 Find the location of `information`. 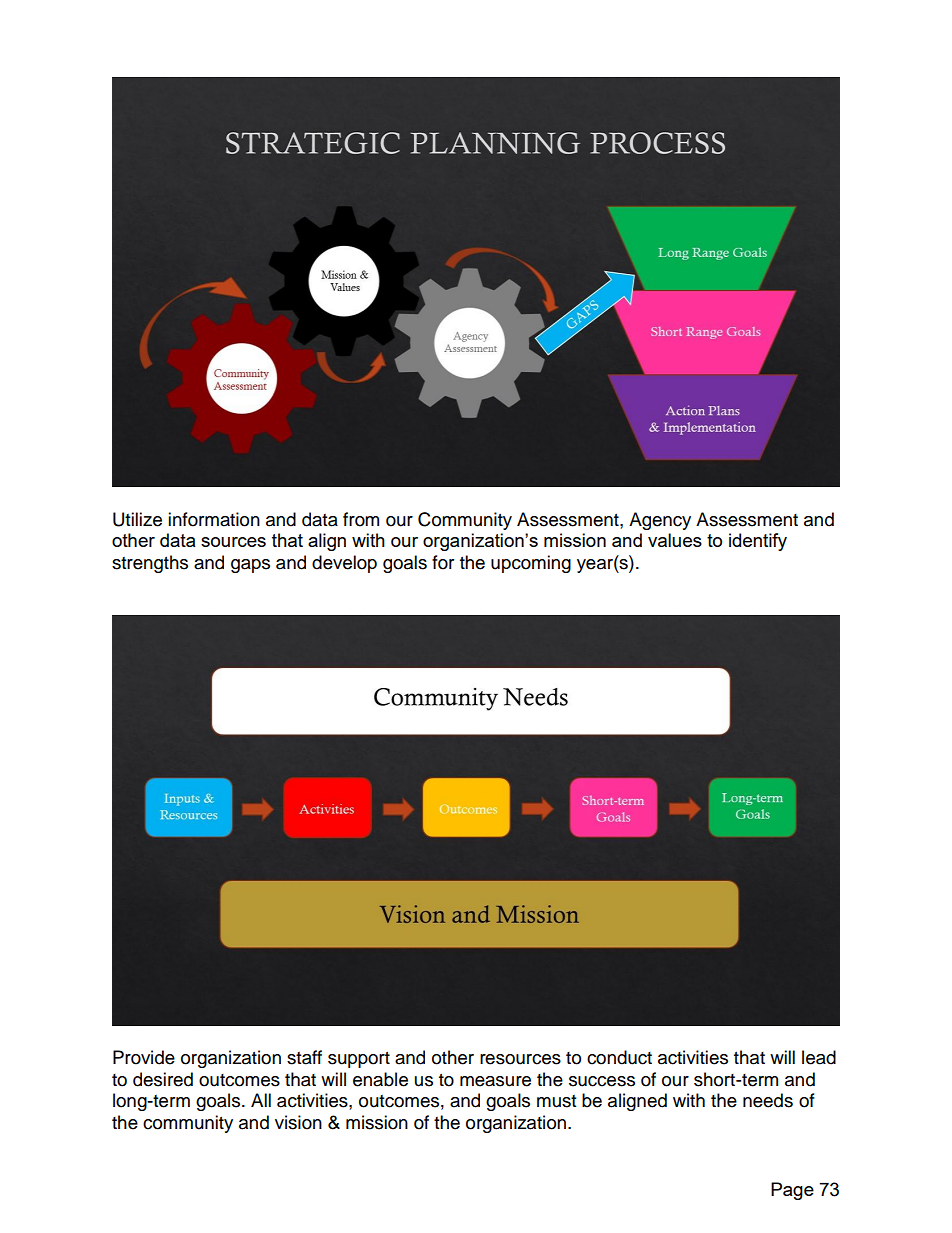

information is located at coordinates (214, 519).
